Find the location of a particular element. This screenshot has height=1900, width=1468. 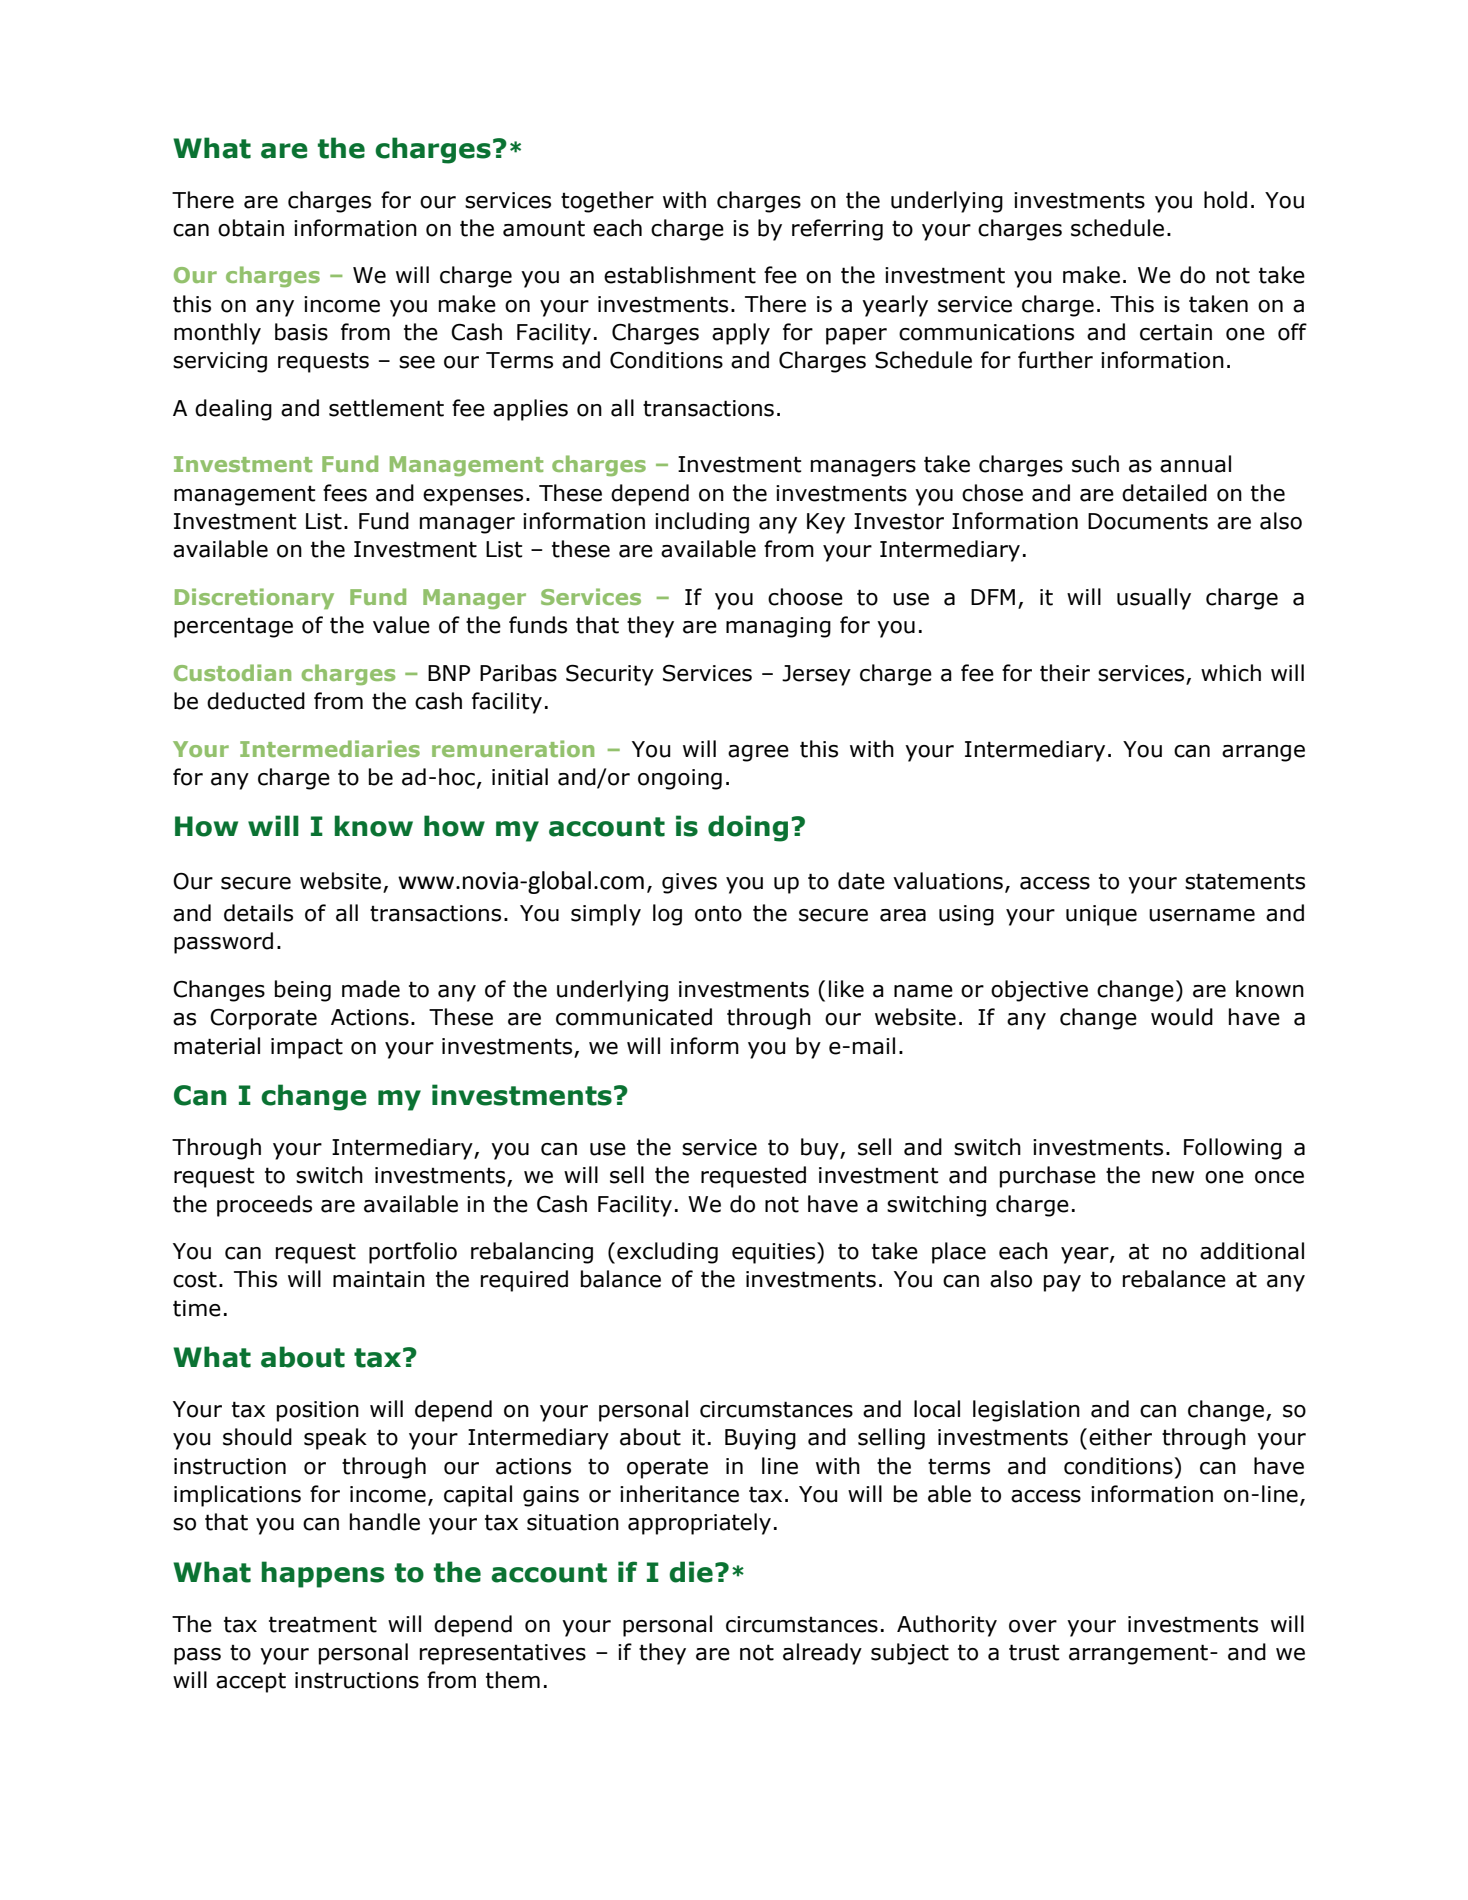

onto is located at coordinates (718, 913).
